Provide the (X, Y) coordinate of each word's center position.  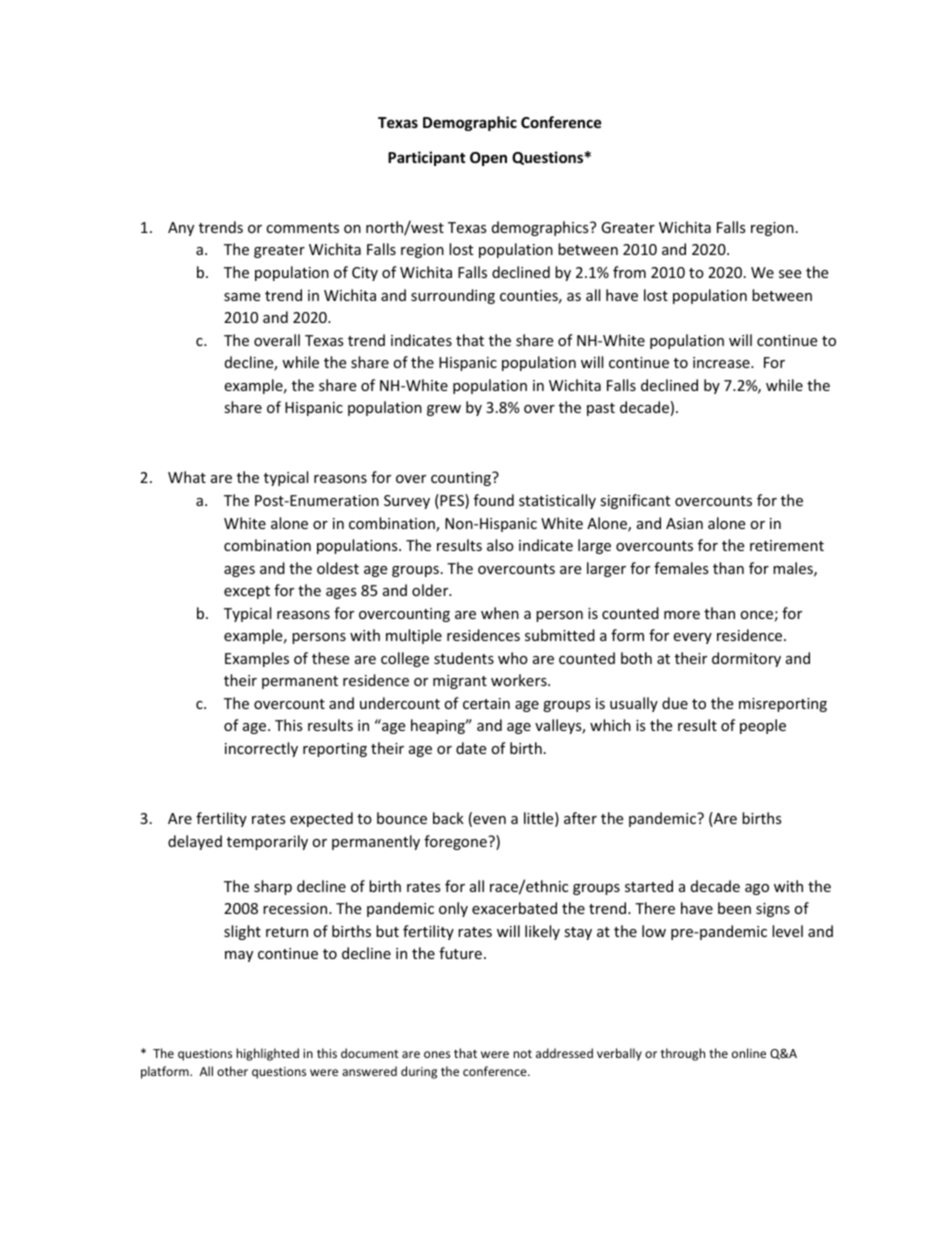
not (522, 1054)
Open (488, 159)
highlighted (267, 1054)
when (500, 613)
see (790, 274)
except (247, 592)
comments (302, 228)
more (682, 615)
